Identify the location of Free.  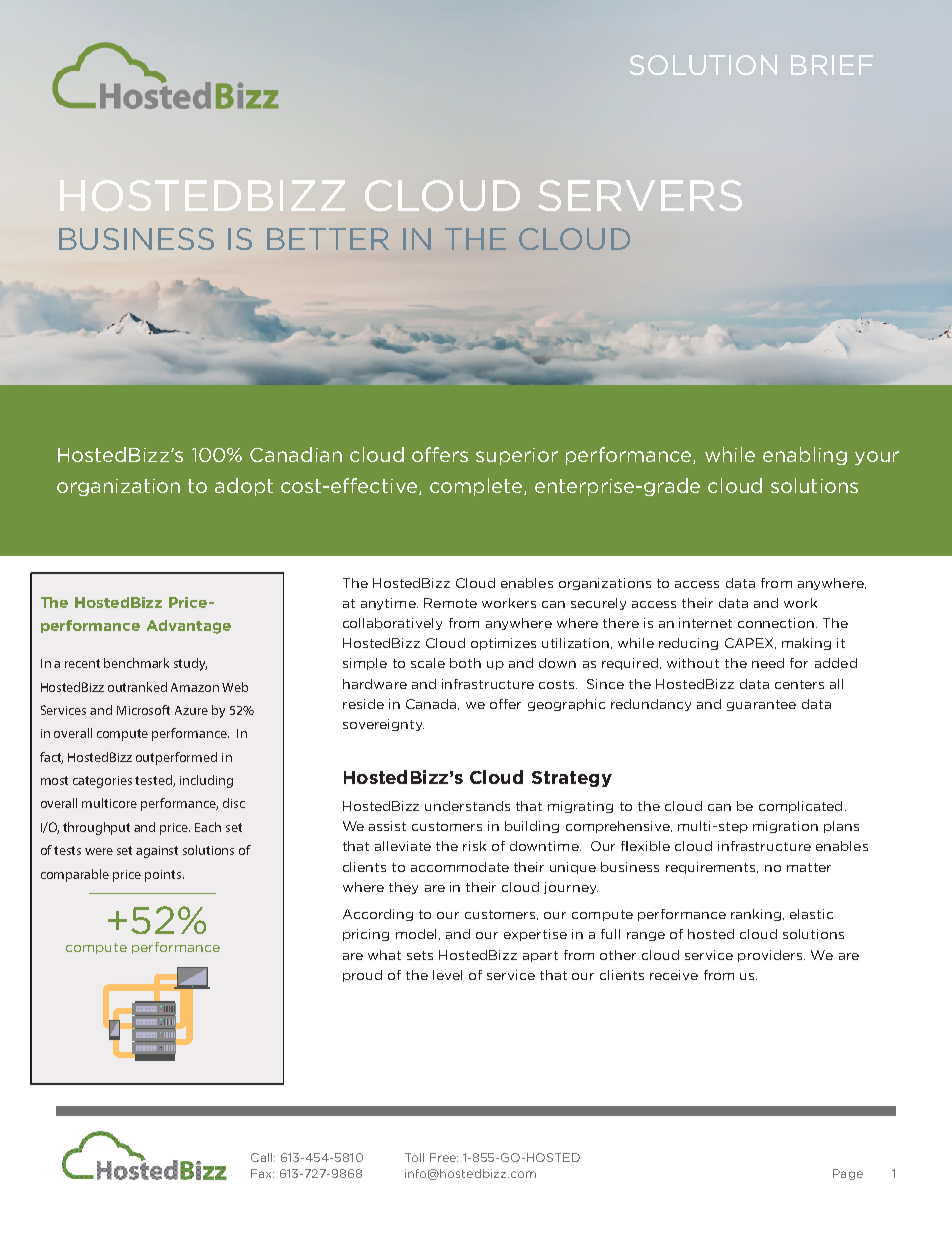
(444, 1157).
